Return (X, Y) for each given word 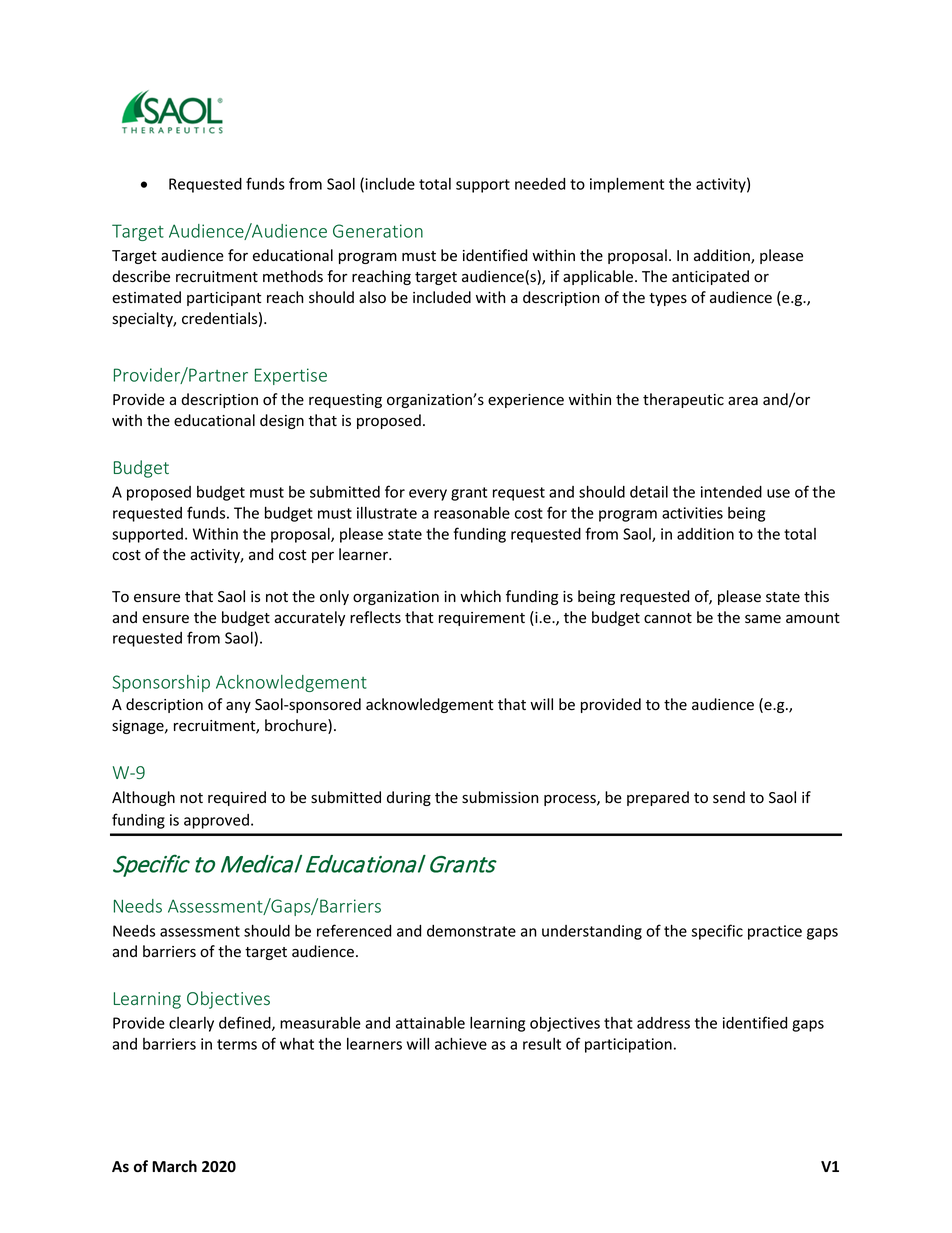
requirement (482, 619)
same (763, 619)
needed (540, 184)
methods (293, 276)
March (174, 1166)
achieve (461, 1043)
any (238, 707)
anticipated (710, 277)
